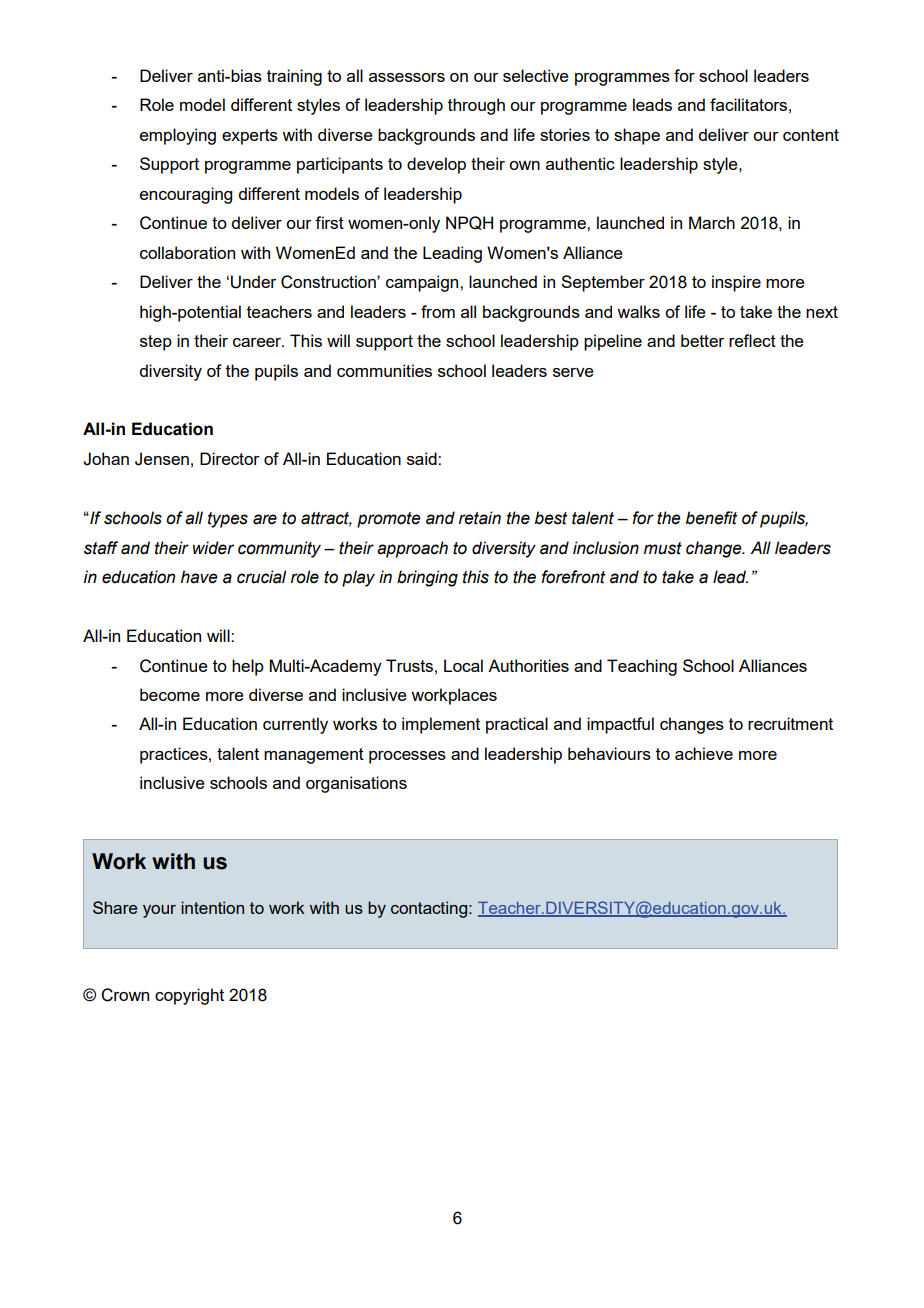  I want to click on retain, so click(480, 518).
